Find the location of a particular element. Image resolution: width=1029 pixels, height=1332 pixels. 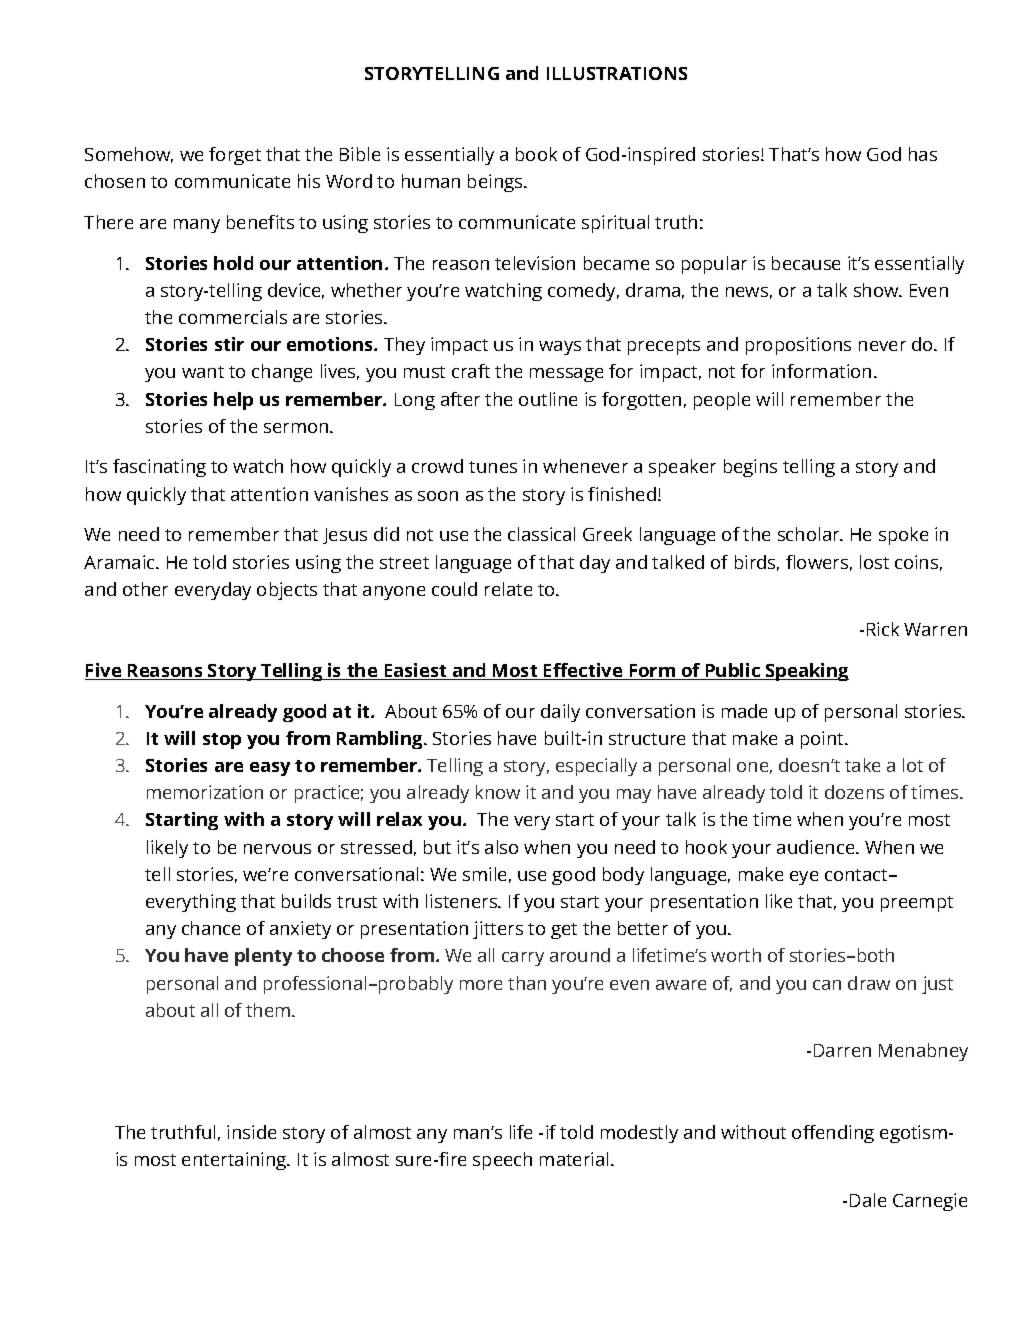

want is located at coordinates (203, 372).
